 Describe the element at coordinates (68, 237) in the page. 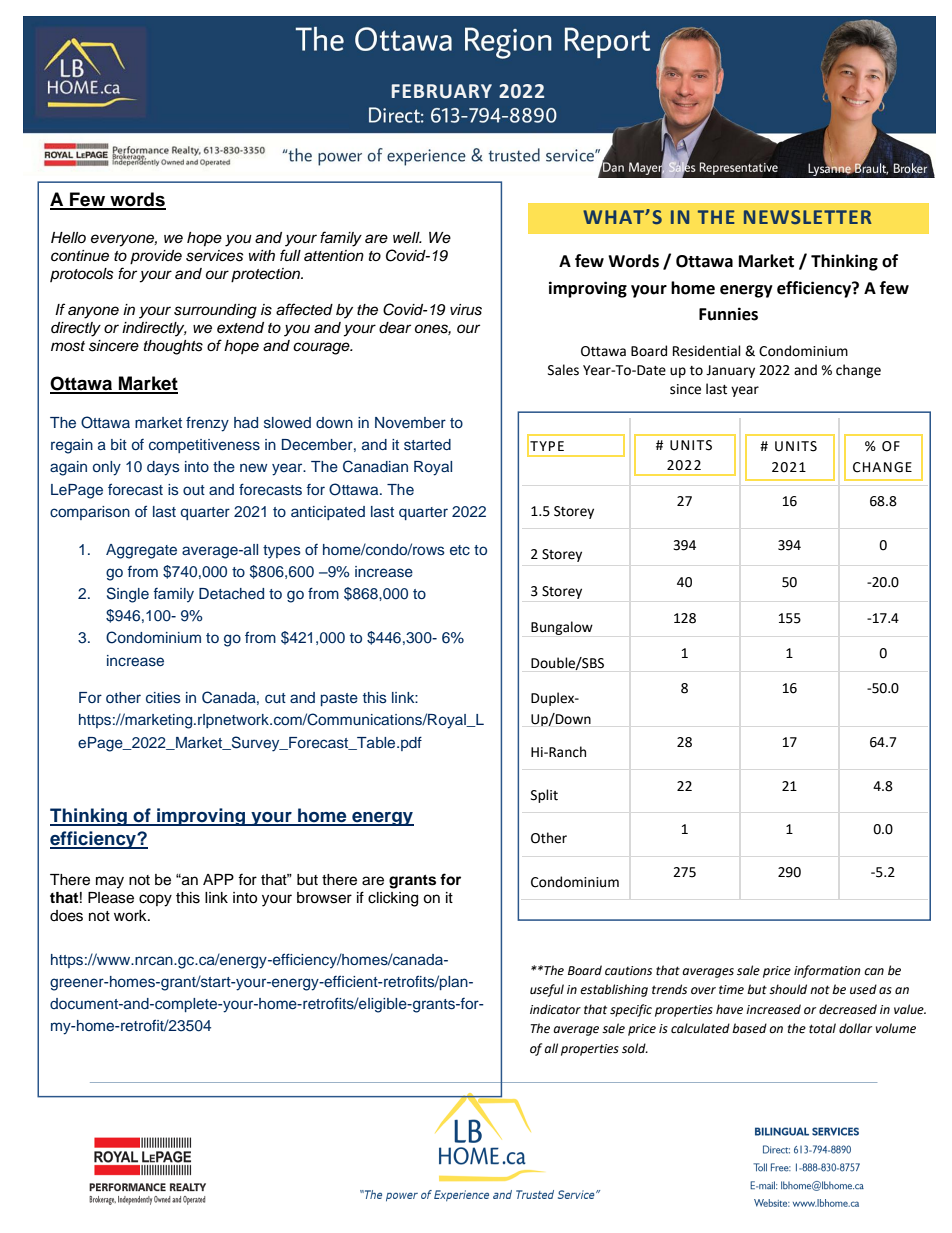

I see `Hello` at that location.
